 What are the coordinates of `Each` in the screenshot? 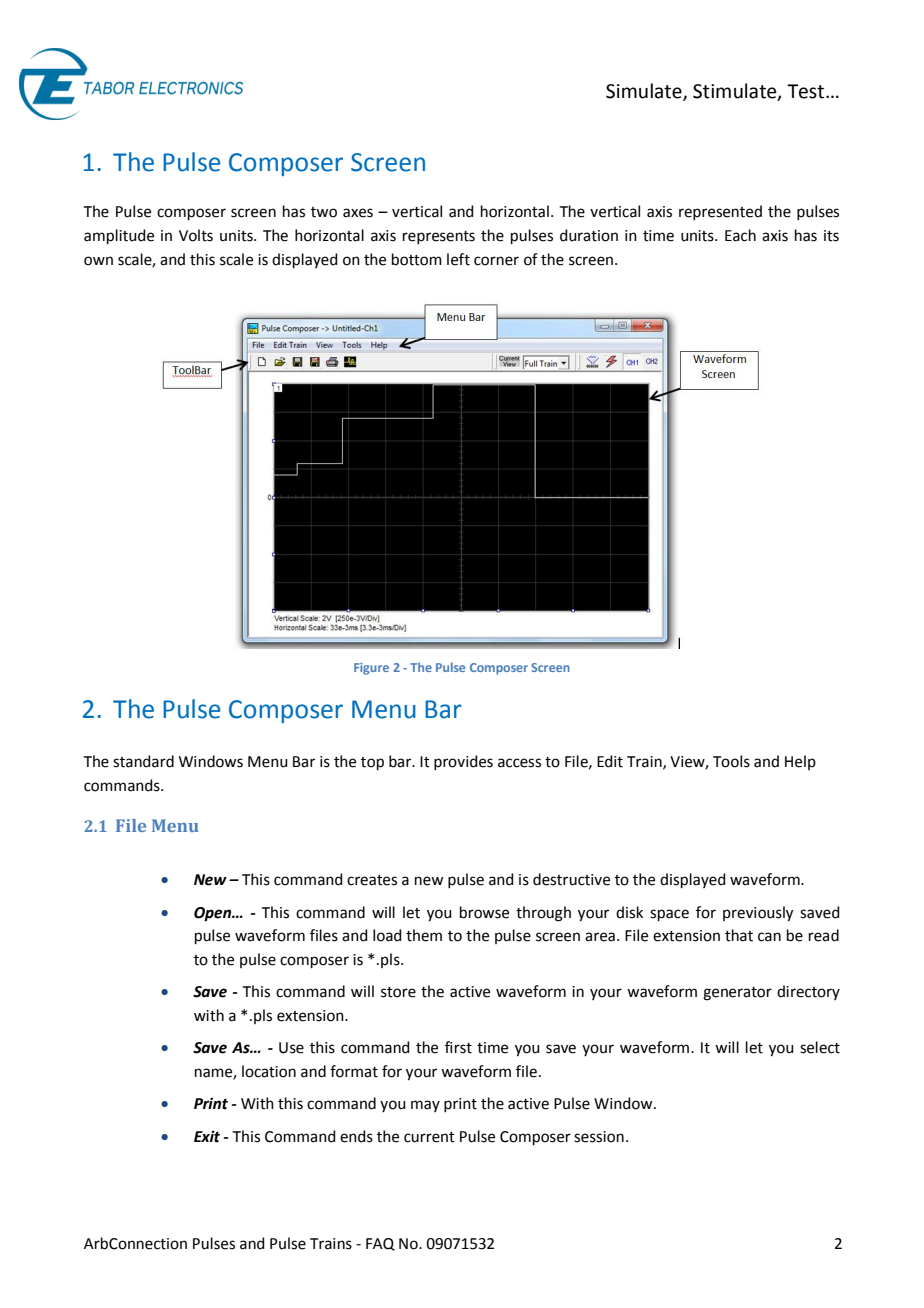 It's located at (740, 235).
